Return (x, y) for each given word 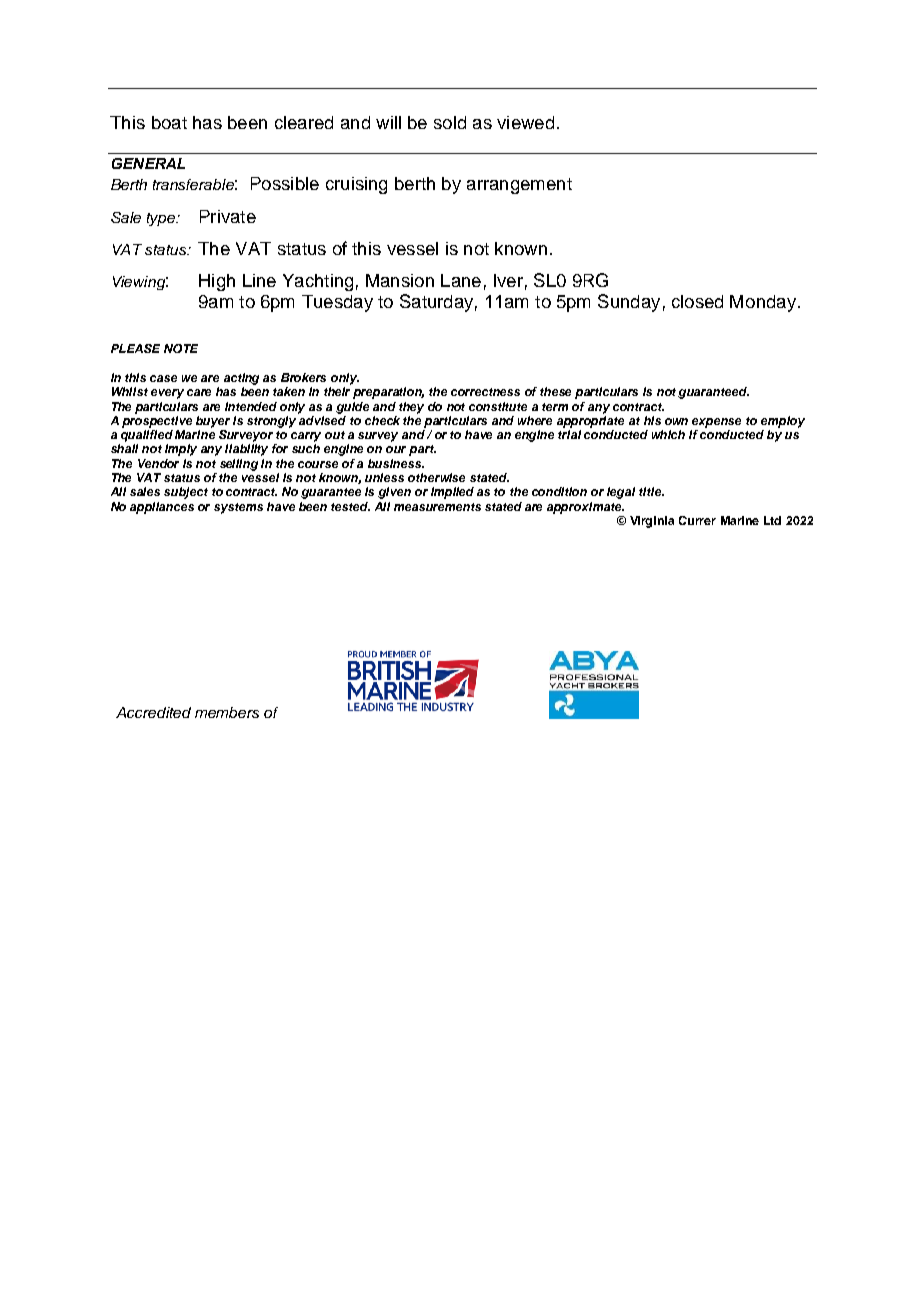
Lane (461, 280)
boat (169, 122)
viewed (525, 122)
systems (238, 508)
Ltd (772, 520)
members (227, 712)
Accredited (153, 712)
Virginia (652, 522)
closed (697, 301)
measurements (437, 507)
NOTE (181, 348)
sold (450, 122)
